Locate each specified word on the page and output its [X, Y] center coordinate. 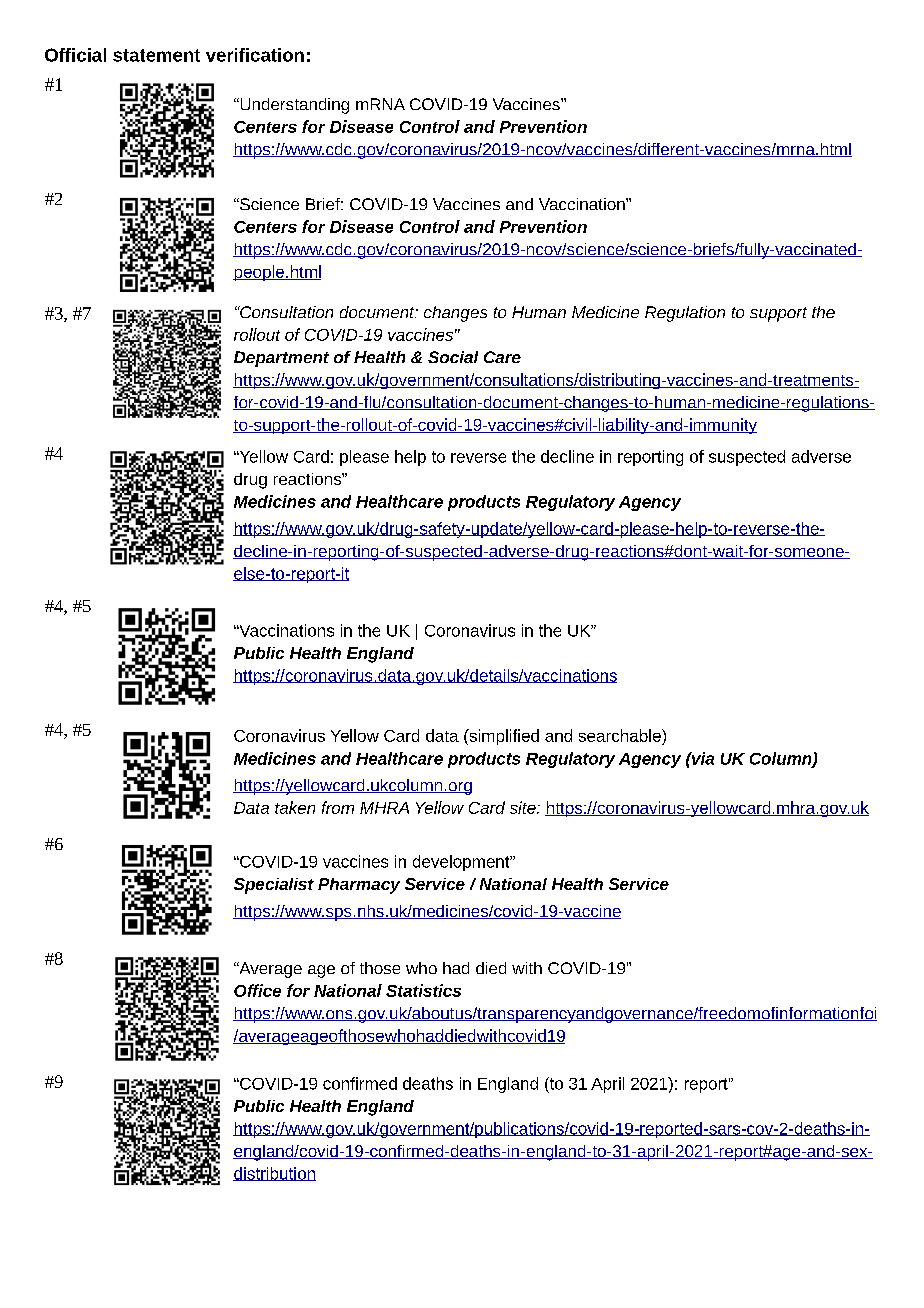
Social [453, 357]
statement [156, 55]
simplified [503, 737]
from [338, 807]
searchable [621, 735]
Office [257, 990]
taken [295, 807]
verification [255, 55]
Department [281, 359]
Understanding [293, 106]
